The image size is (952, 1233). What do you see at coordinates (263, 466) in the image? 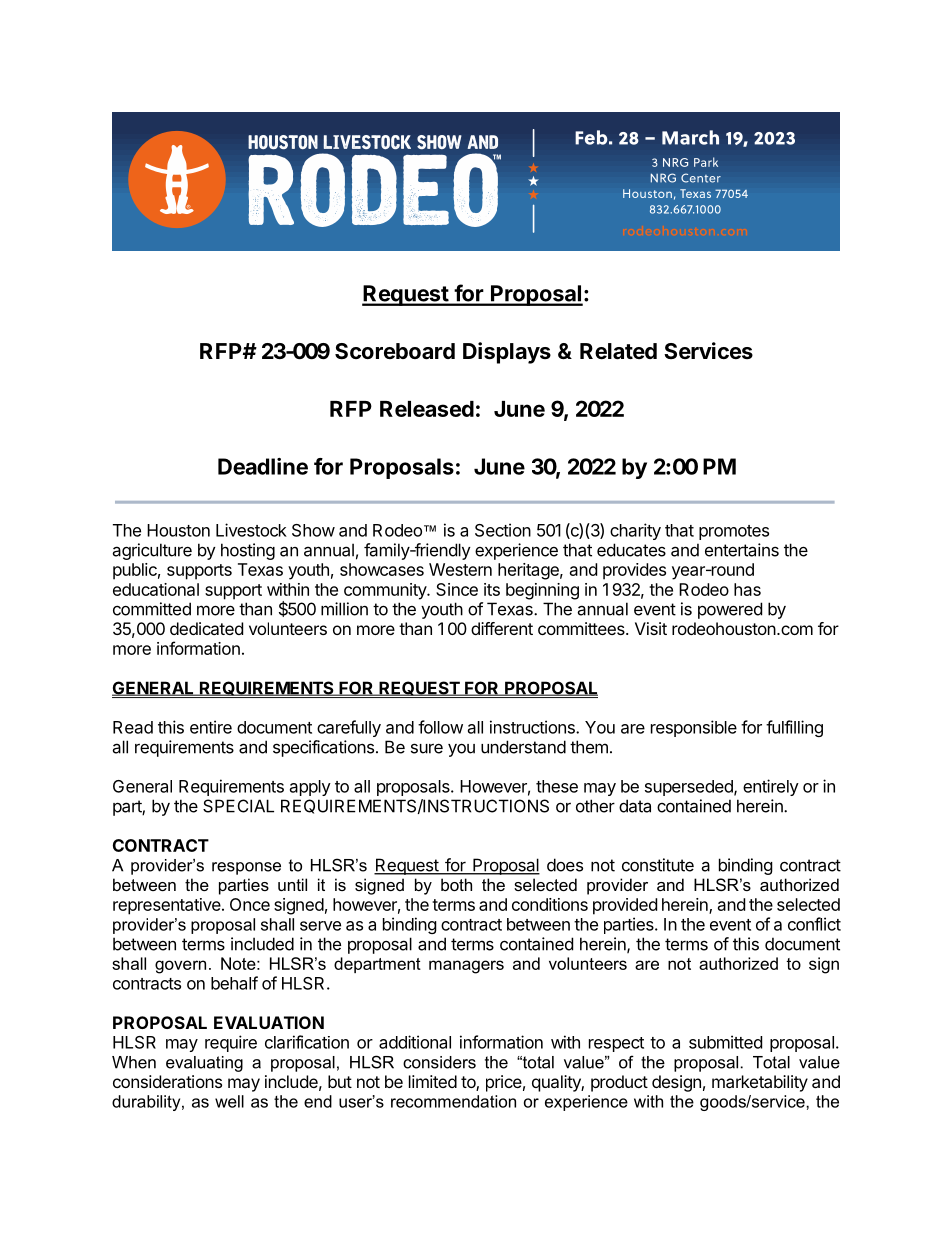
I see `Deadline` at bounding box center [263, 466].
